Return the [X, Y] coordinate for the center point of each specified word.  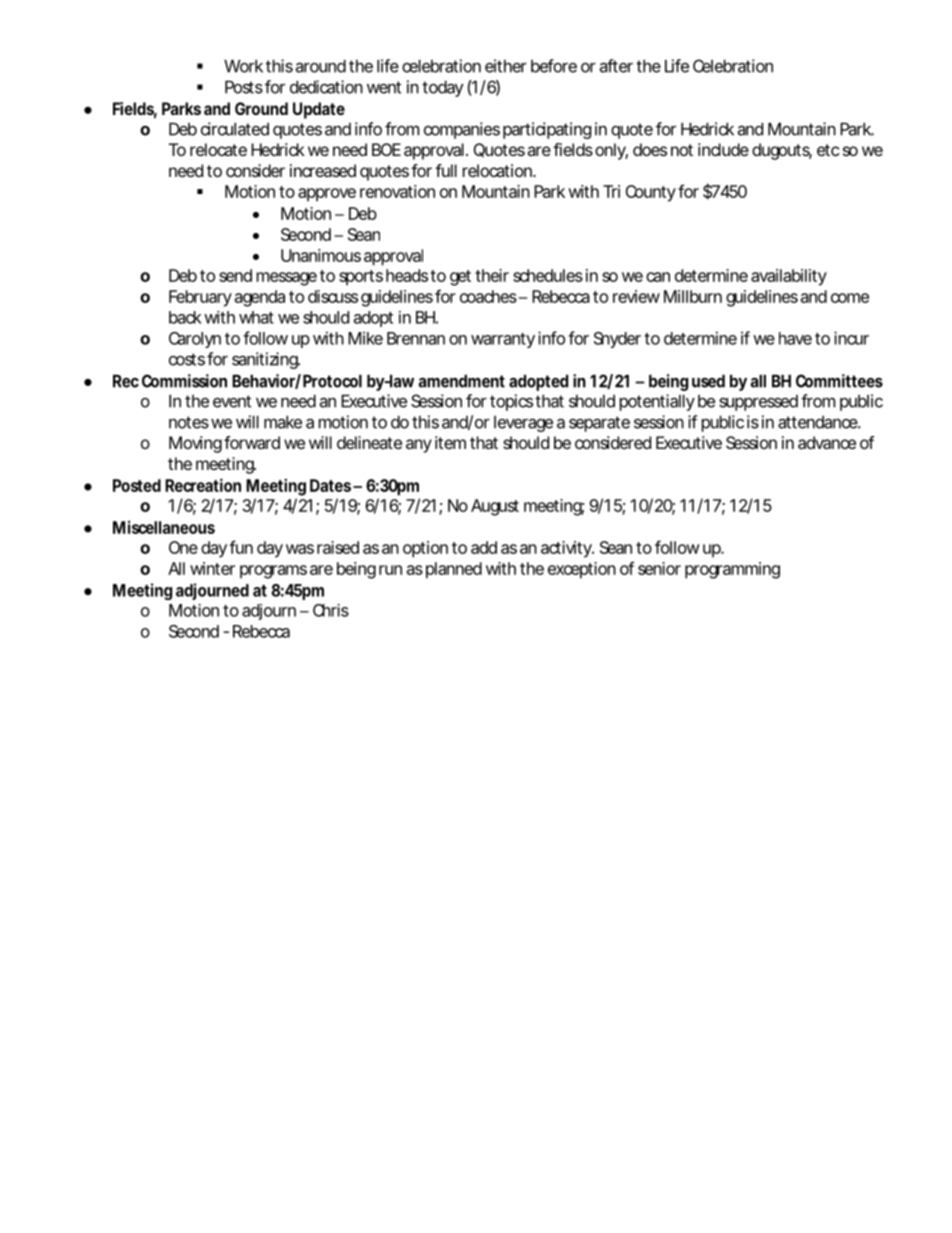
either [506, 66]
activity [566, 549]
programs [273, 572]
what [256, 317]
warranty [503, 340]
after [616, 66]
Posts [244, 87]
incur [851, 338]
